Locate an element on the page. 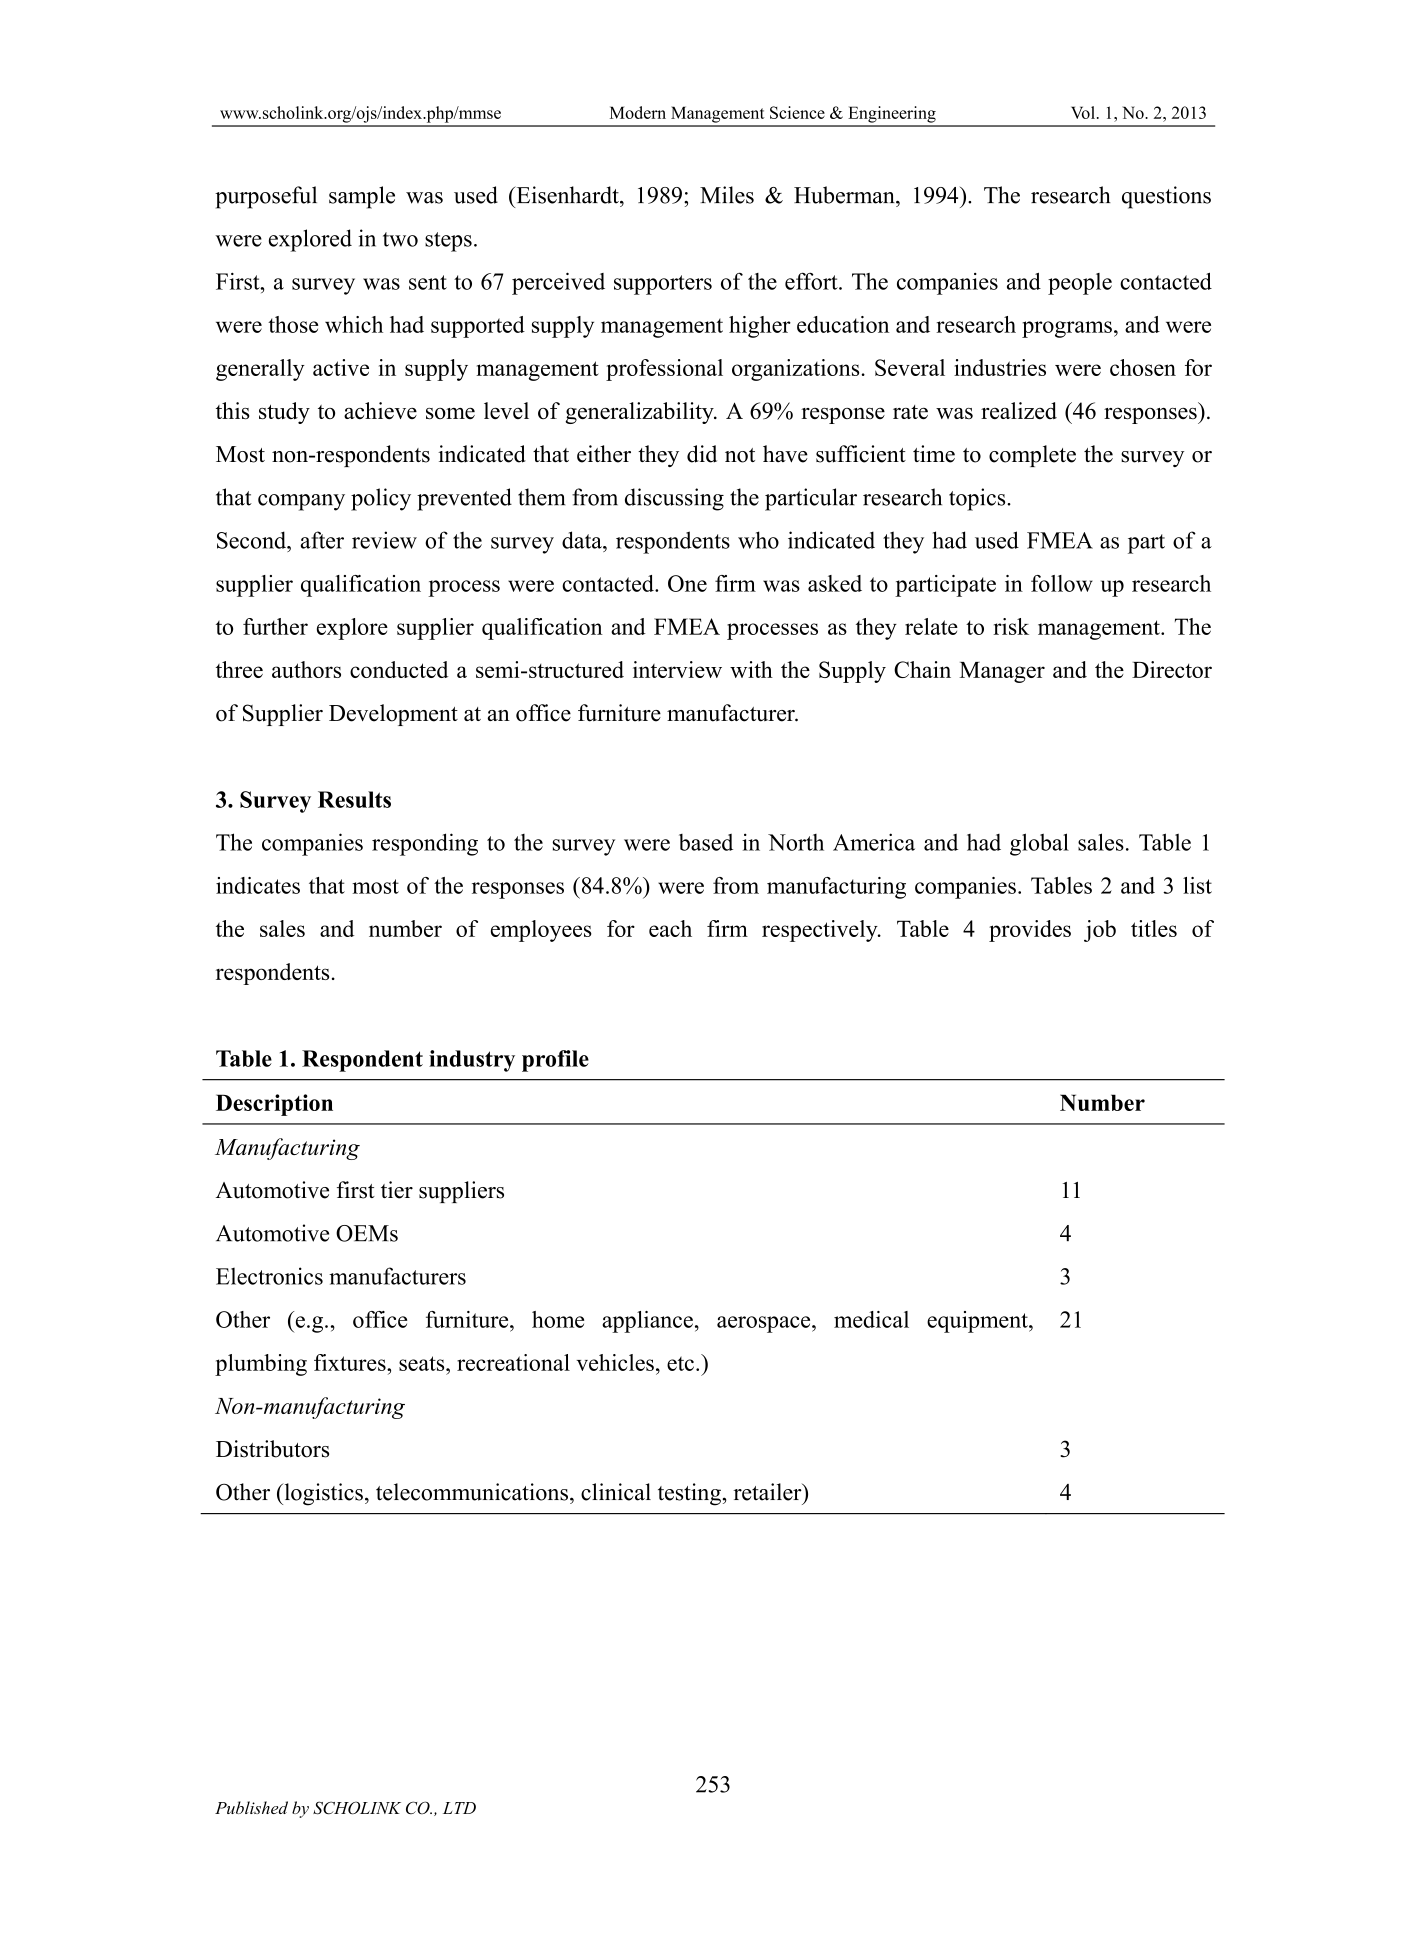 The image size is (1426, 1937). sample is located at coordinates (362, 197).
